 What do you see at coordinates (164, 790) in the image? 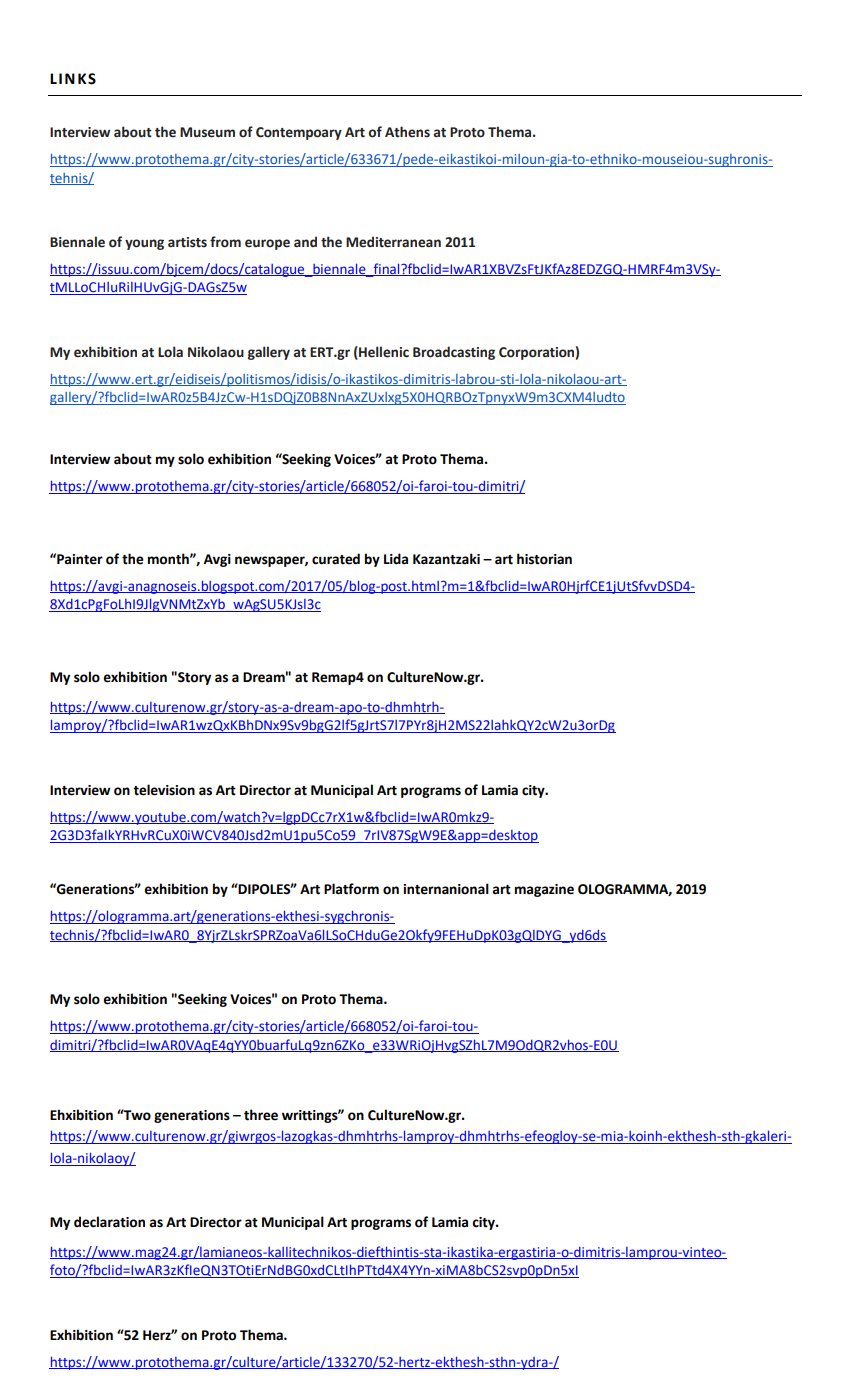
I see `television` at bounding box center [164, 790].
